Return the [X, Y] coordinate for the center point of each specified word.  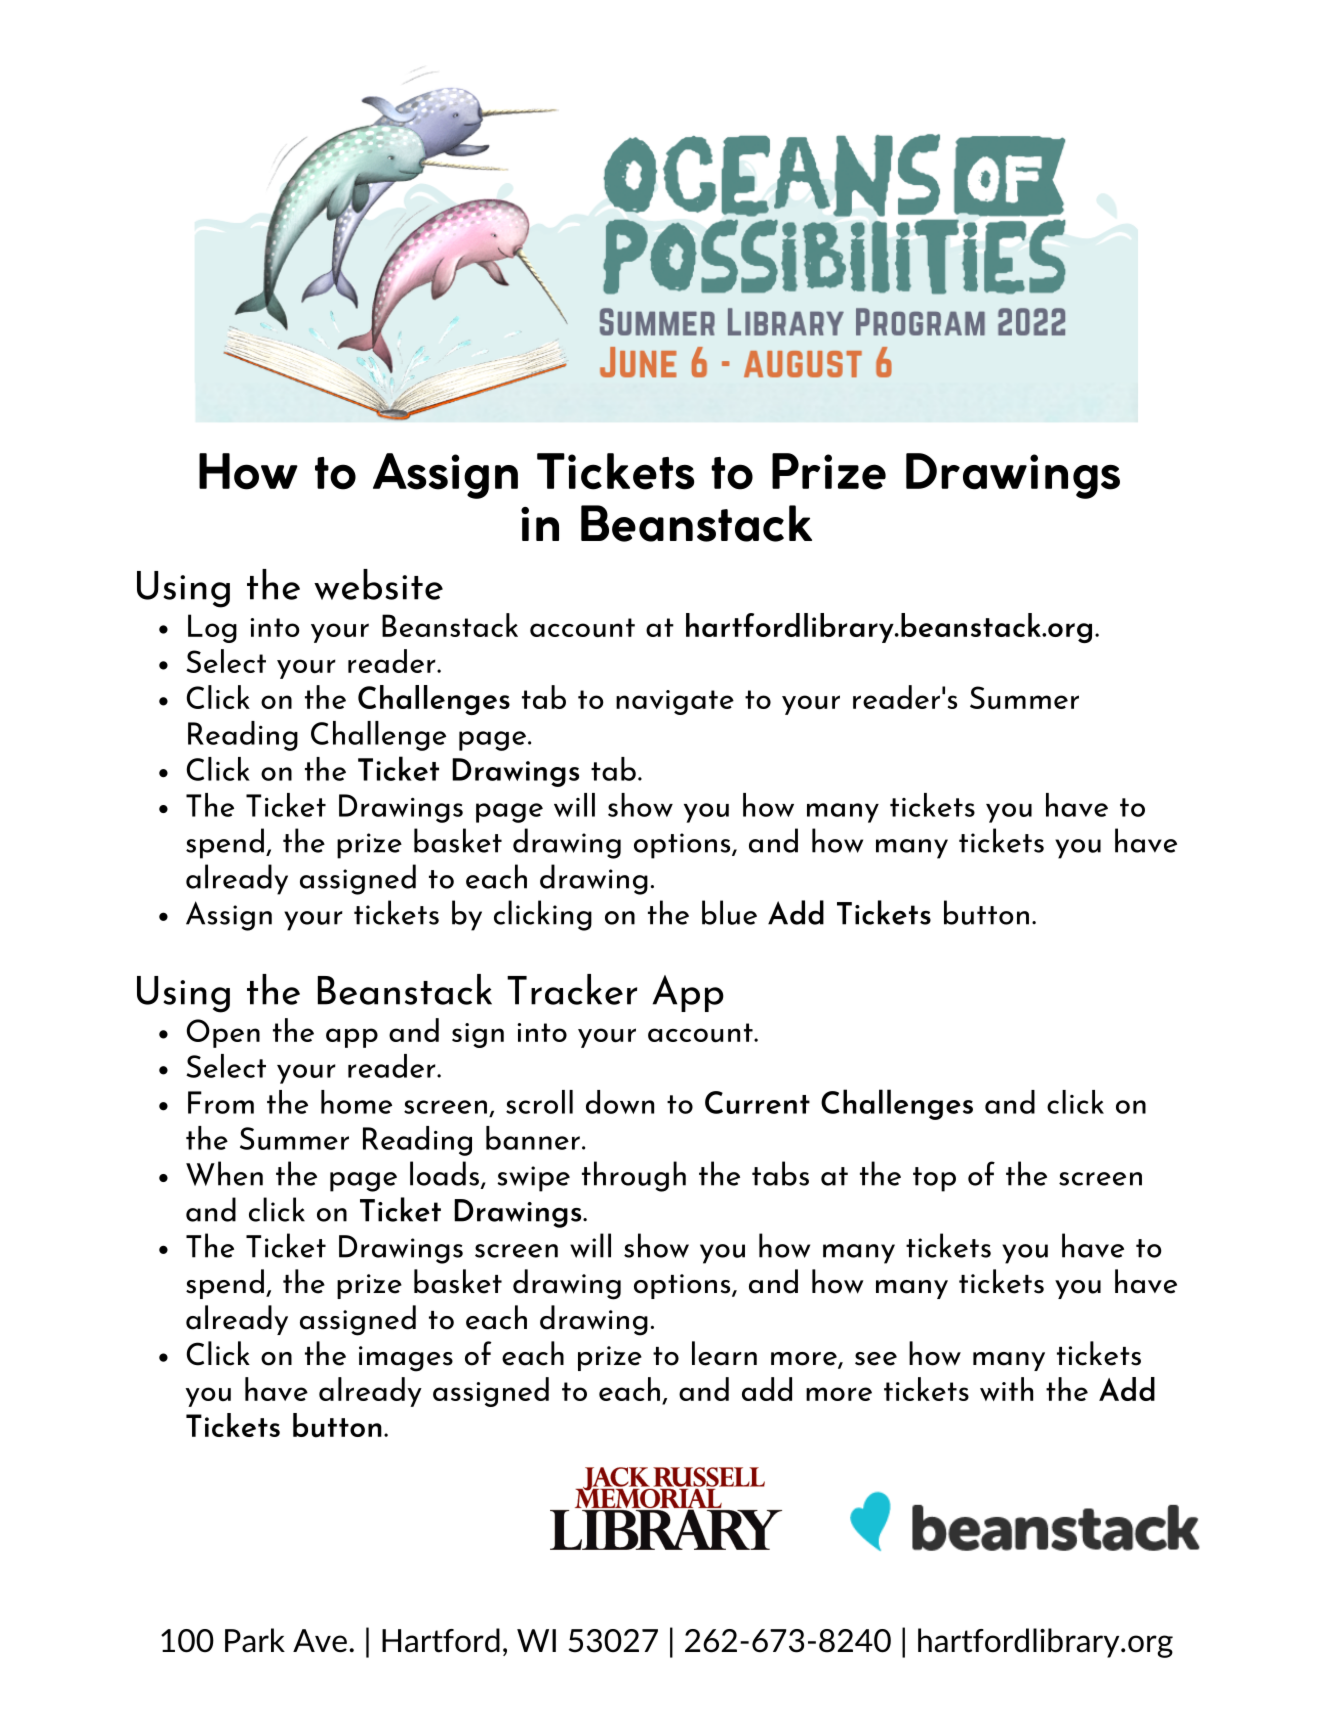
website [378, 584]
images [406, 1359]
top [934, 1179]
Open [223, 1033]
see [876, 1359]
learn [724, 1353]
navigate [675, 702]
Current [757, 1102]
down [620, 1102]
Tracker [572, 989]
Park [255, 1640]
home [356, 1102]
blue [729, 912]
